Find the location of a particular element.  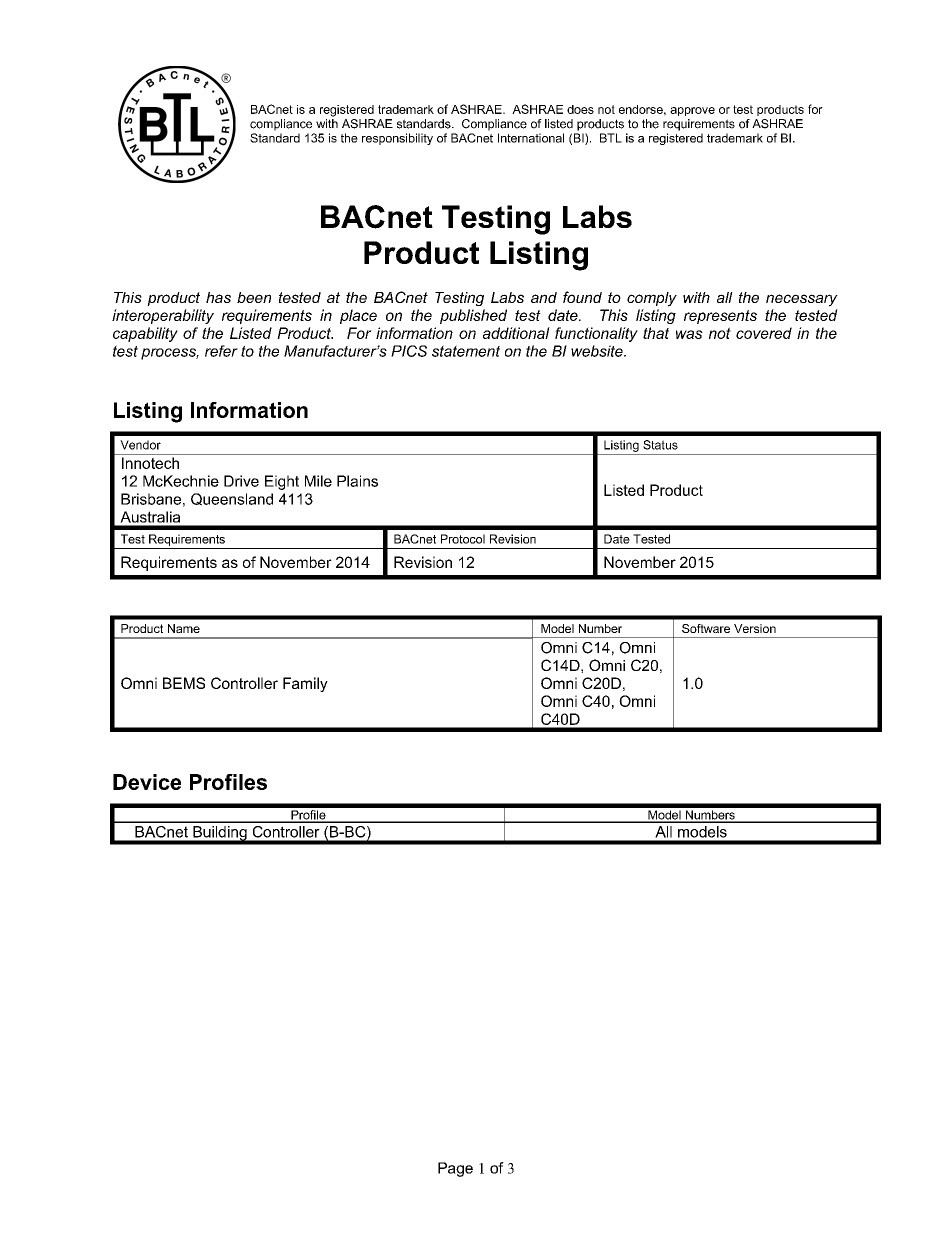

Name is located at coordinates (184, 628).
